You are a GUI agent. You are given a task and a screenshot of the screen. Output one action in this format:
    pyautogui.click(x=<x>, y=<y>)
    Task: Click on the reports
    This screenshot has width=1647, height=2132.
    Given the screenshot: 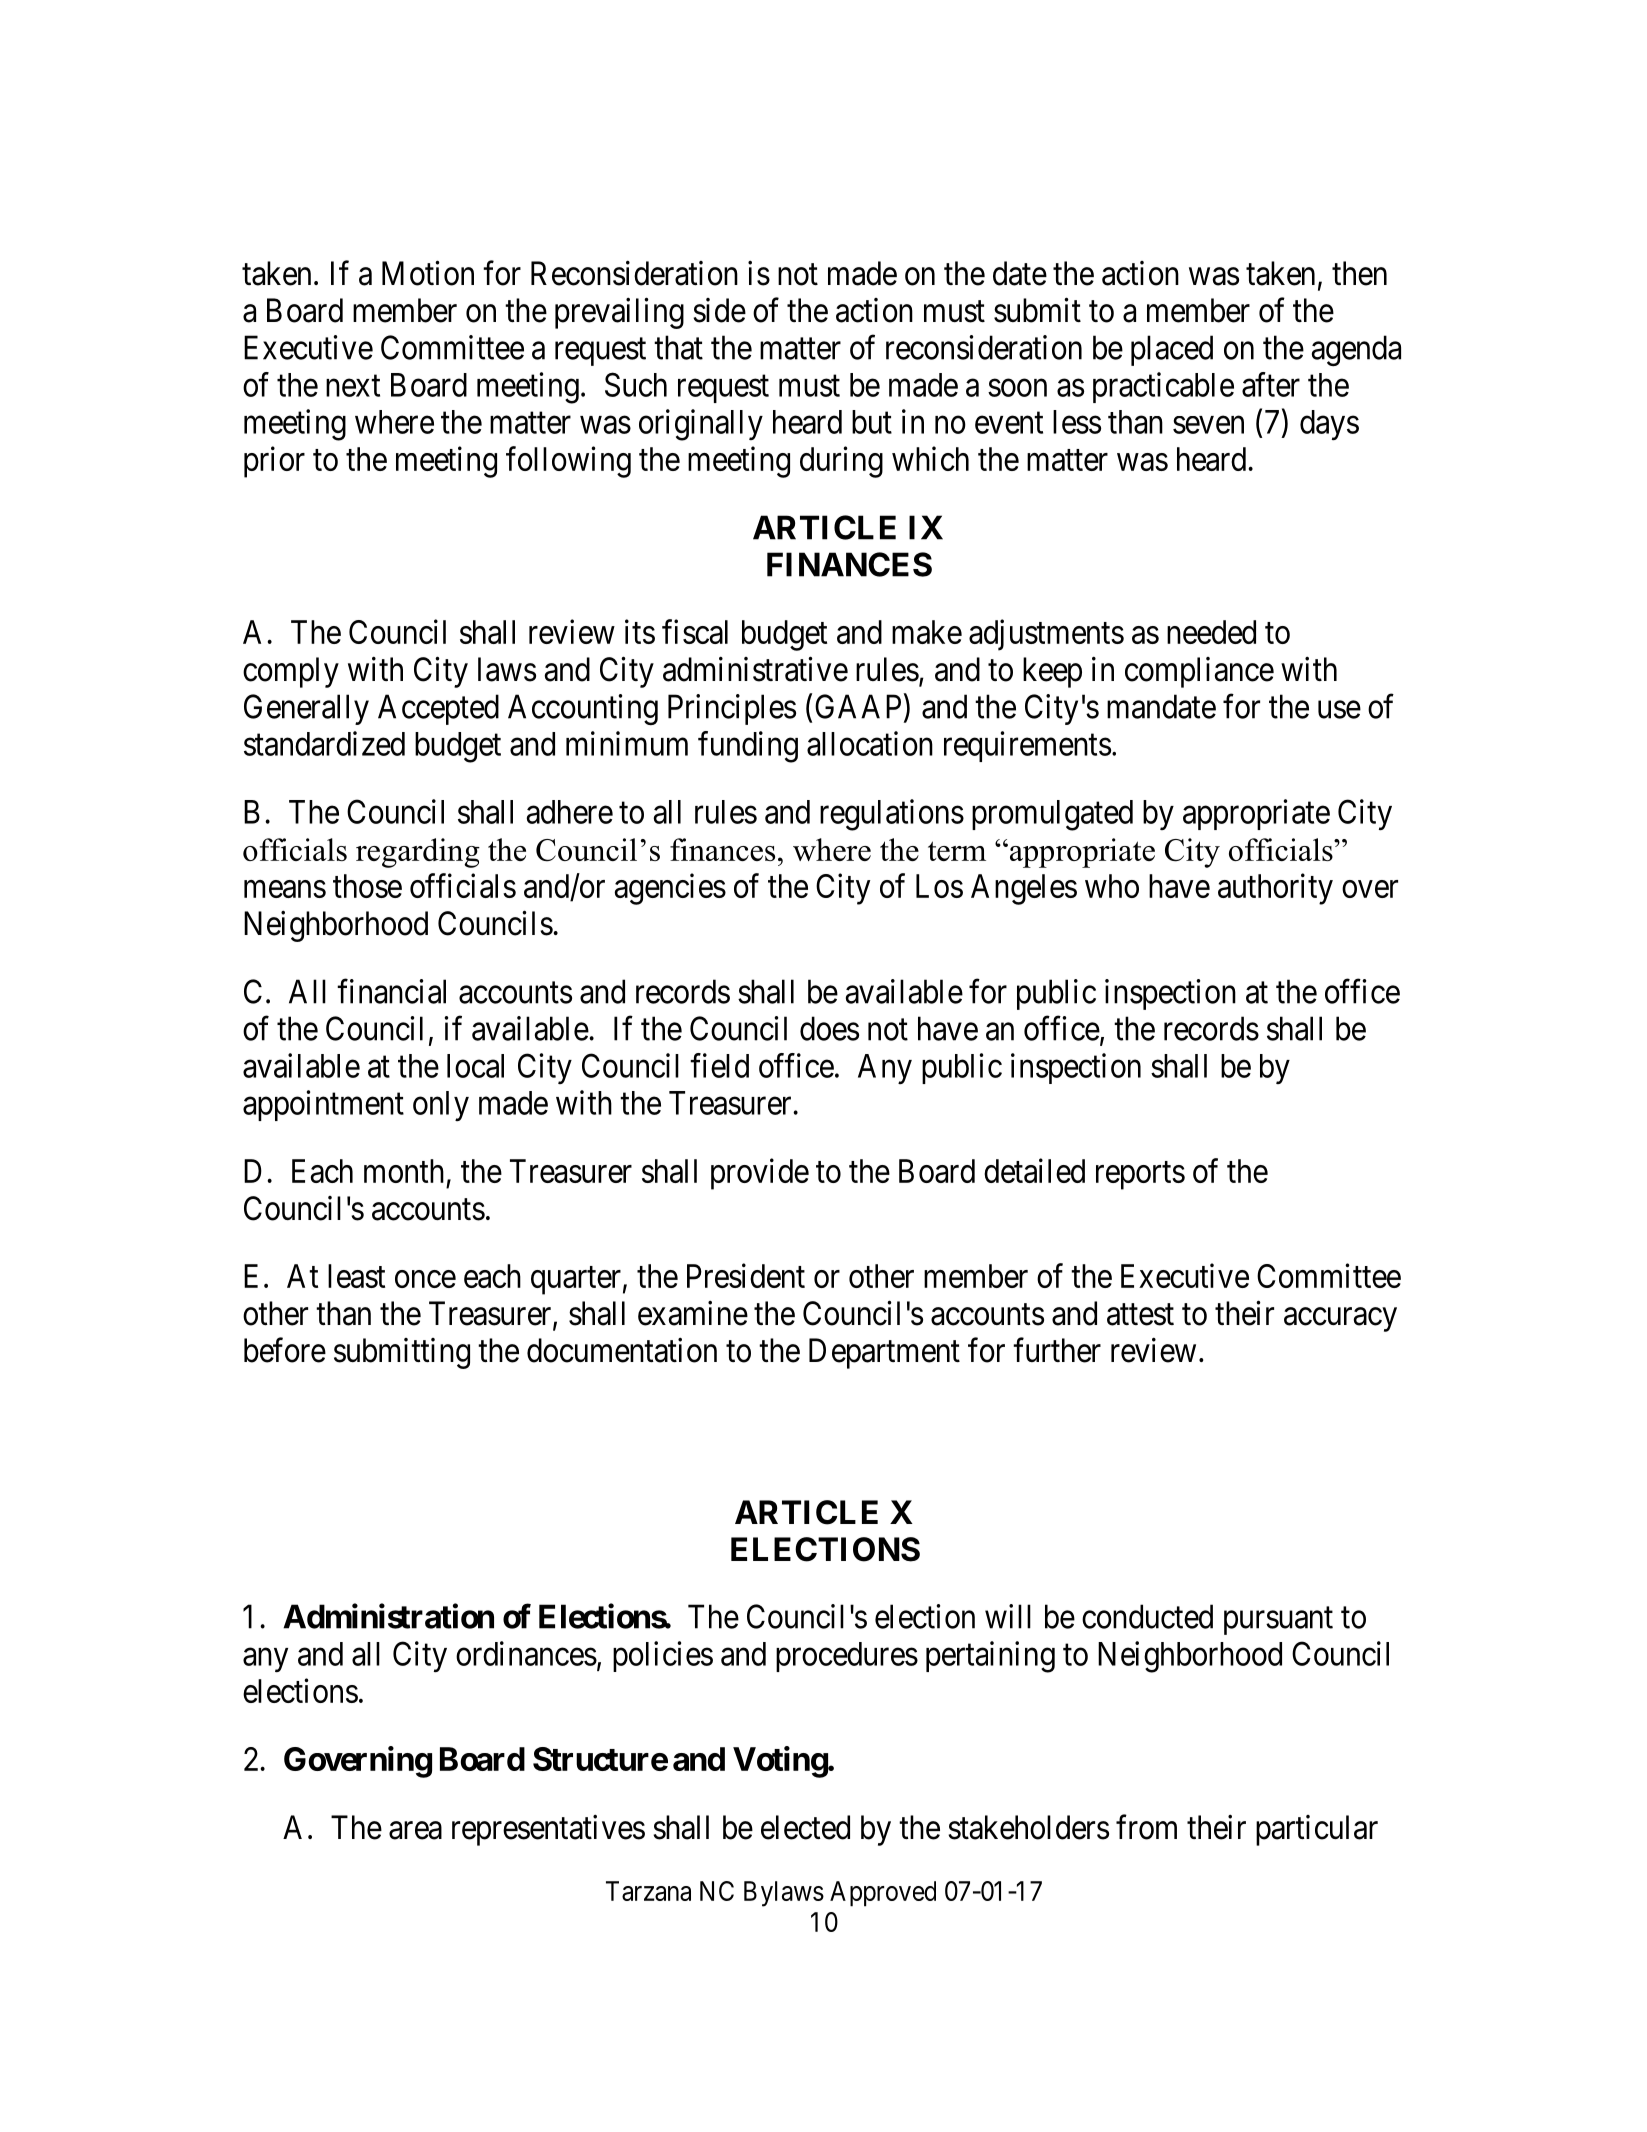 What is the action you would take?
    pyautogui.click(x=1140, y=1176)
